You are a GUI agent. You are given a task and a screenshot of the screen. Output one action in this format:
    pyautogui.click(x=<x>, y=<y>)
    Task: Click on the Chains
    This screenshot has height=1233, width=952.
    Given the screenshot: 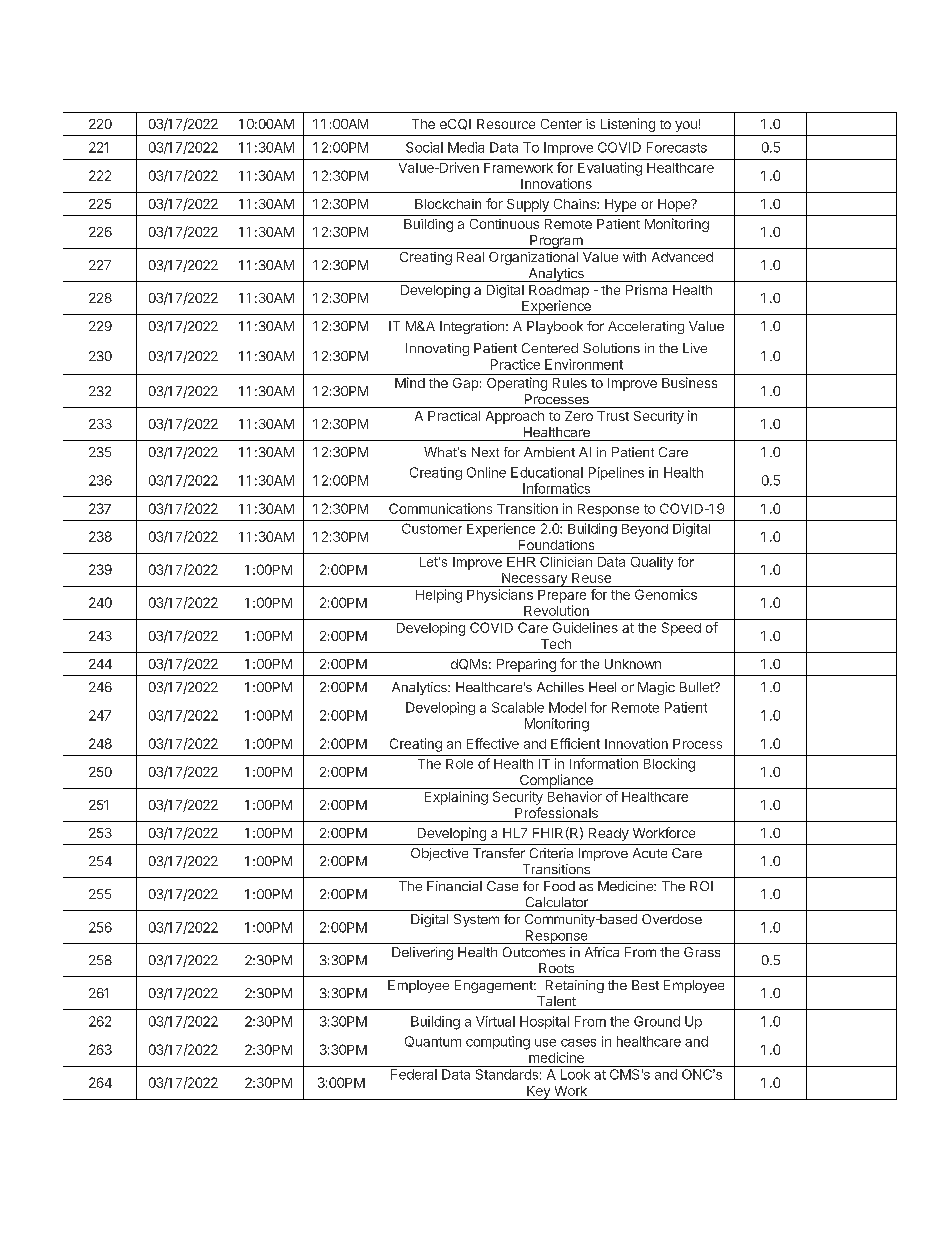 What is the action you would take?
    pyautogui.click(x=576, y=204)
